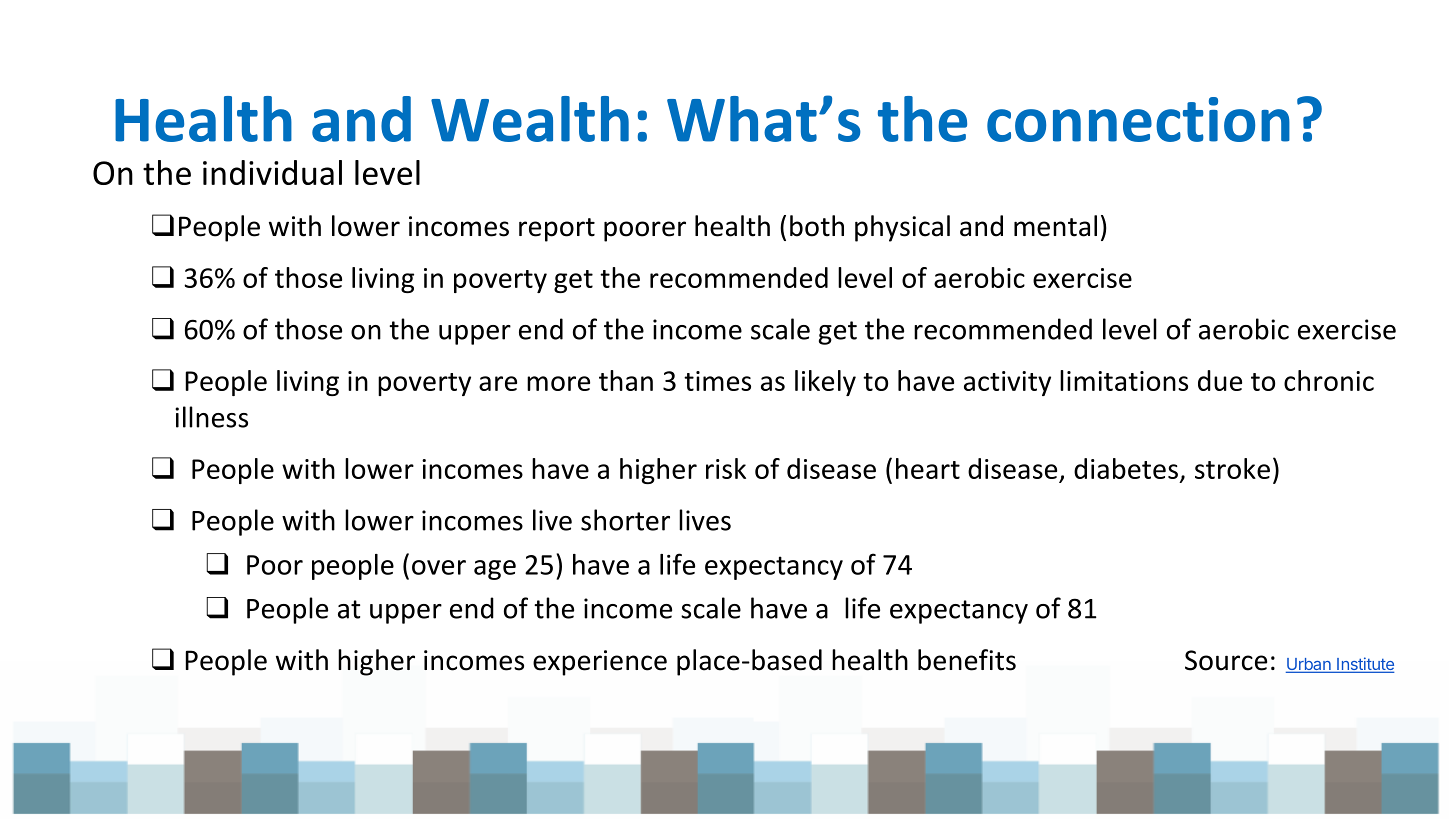 The height and width of the image is (819, 1456). What do you see at coordinates (1138, 119) in the image?
I see `connection` at bounding box center [1138, 119].
